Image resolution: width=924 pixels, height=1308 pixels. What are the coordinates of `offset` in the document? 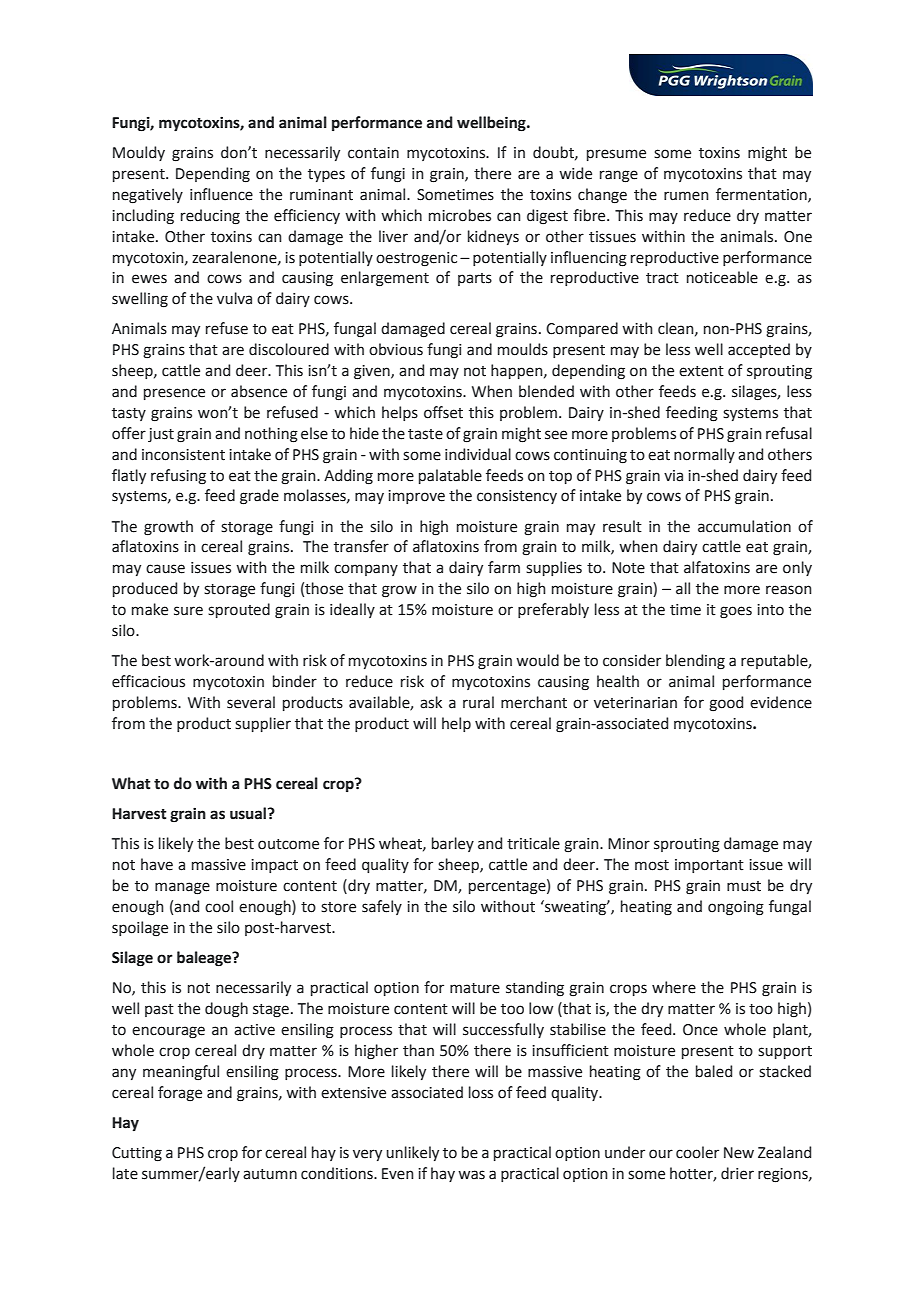 It's located at (443, 412).
